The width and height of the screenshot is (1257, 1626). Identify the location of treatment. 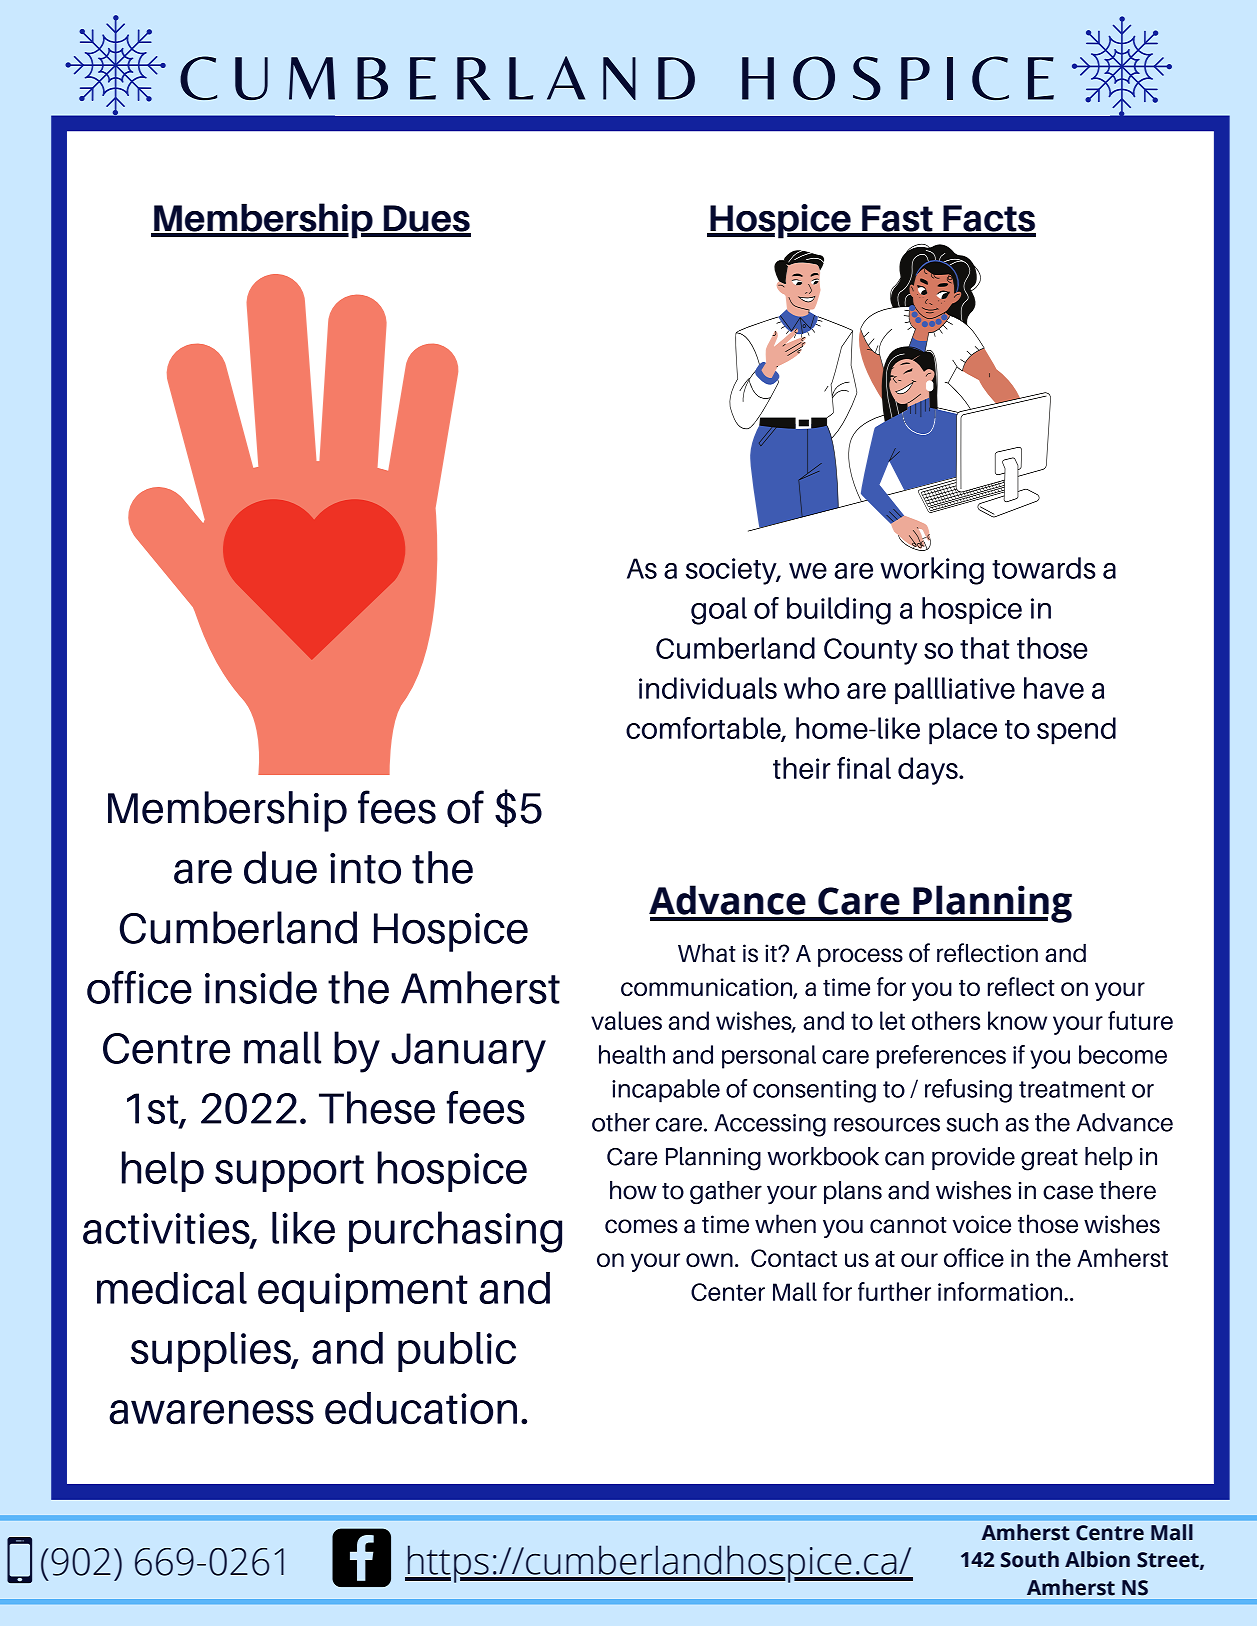
(1072, 1089).
